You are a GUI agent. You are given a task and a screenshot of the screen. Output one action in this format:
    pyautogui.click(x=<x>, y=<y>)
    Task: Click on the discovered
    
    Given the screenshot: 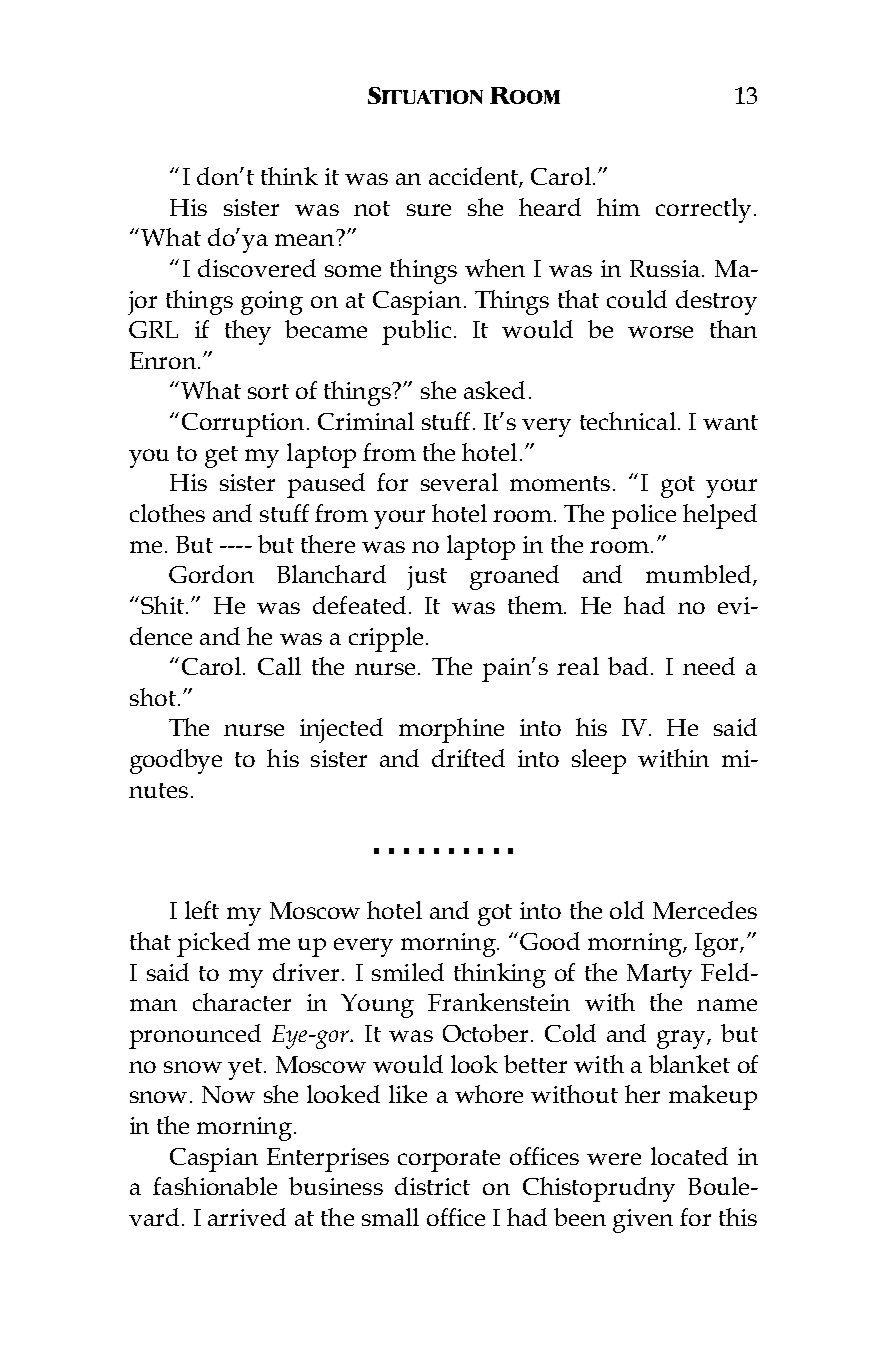 What is the action you would take?
    pyautogui.click(x=257, y=268)
